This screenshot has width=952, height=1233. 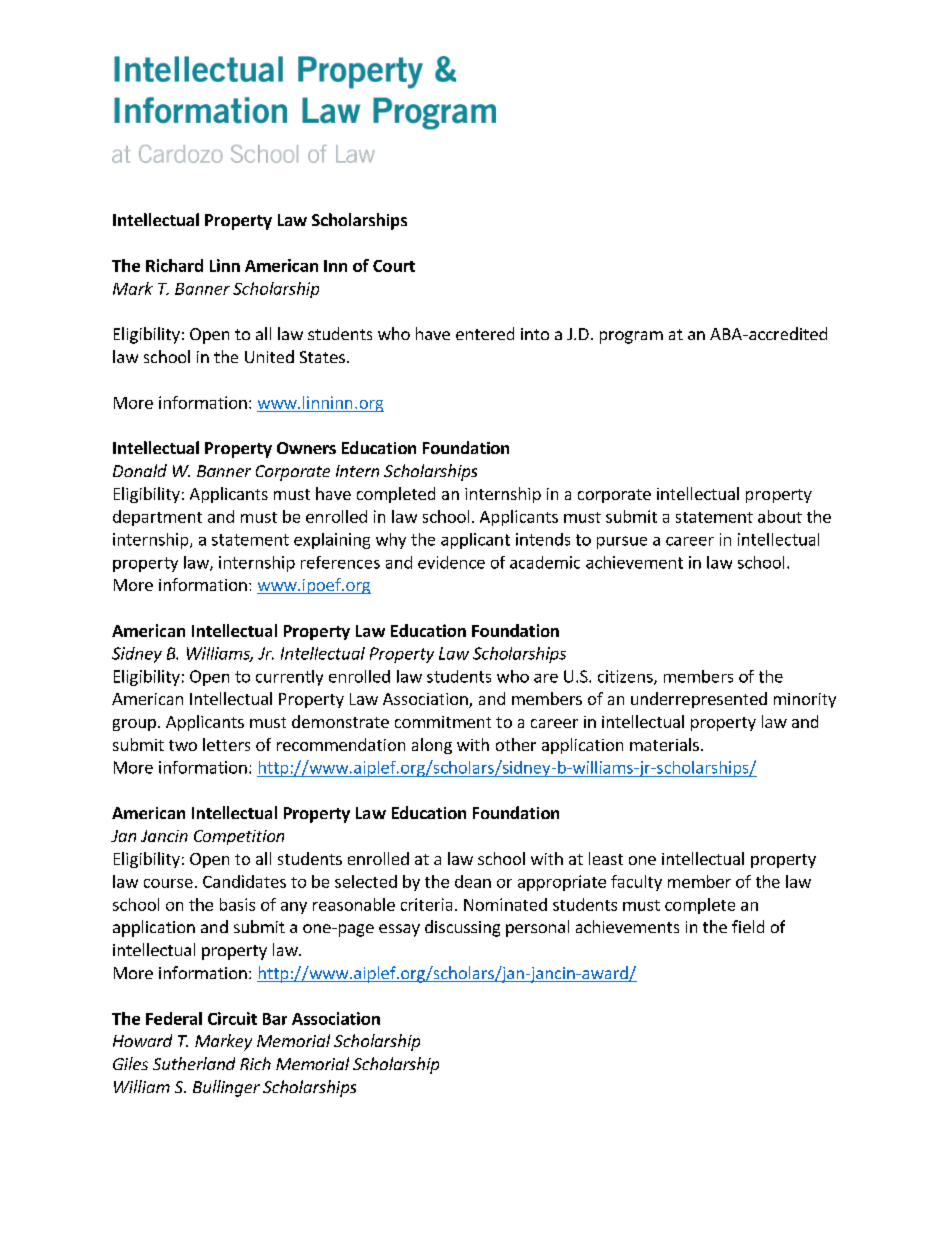 I want to click on Bar, so click(x=275, y=1019).
